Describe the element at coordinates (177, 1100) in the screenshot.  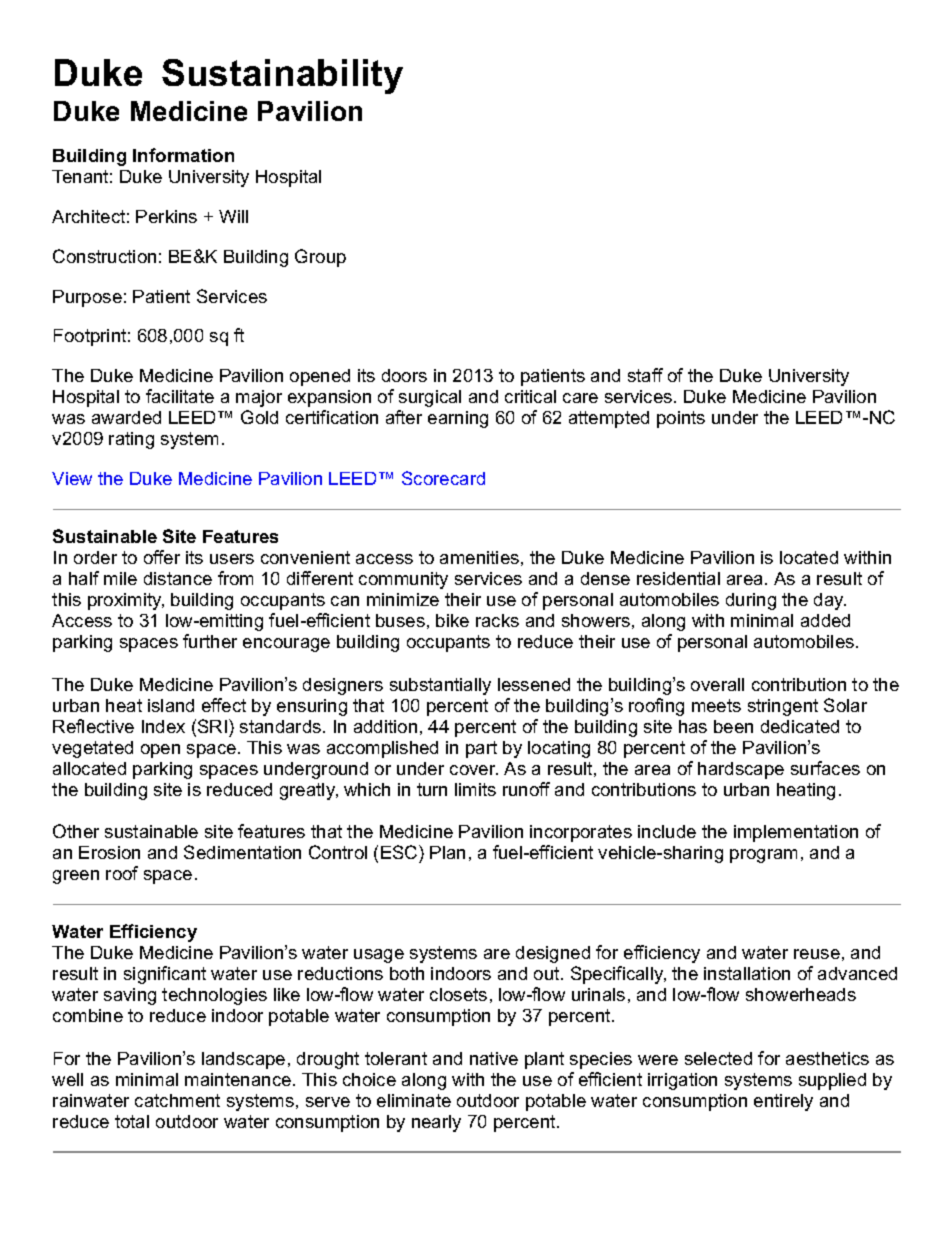
I see `catchment` at that location.
